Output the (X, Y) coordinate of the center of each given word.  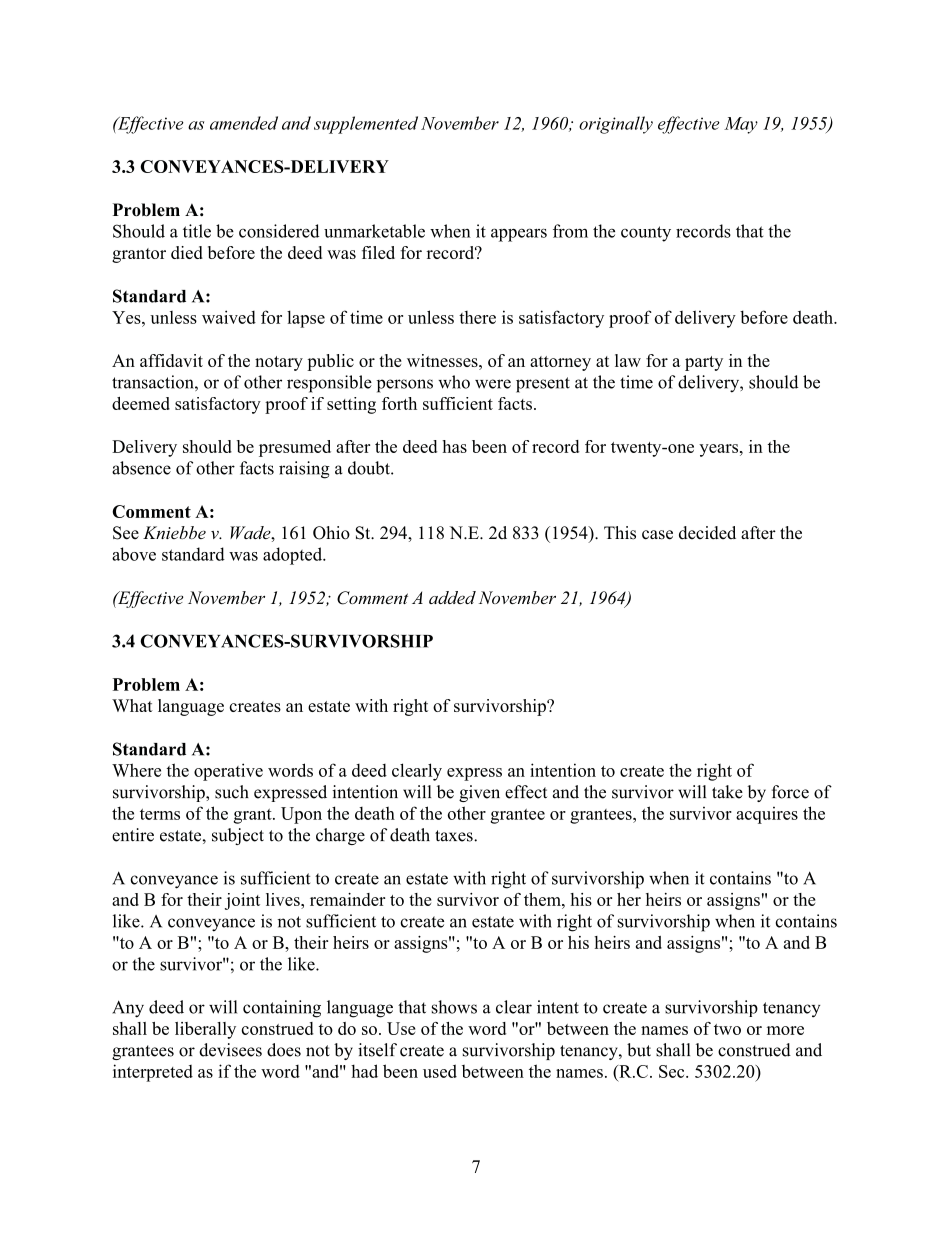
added (452, 597)
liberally (205, 1030)
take (727, 792)
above (134, 554)
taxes (455, 836)
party (704, 363)
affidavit (171, 360)
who (454, 382)
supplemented (366, 125)
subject (238, 836)
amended (244, 123)
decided (707, 533)
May (741, 125)
